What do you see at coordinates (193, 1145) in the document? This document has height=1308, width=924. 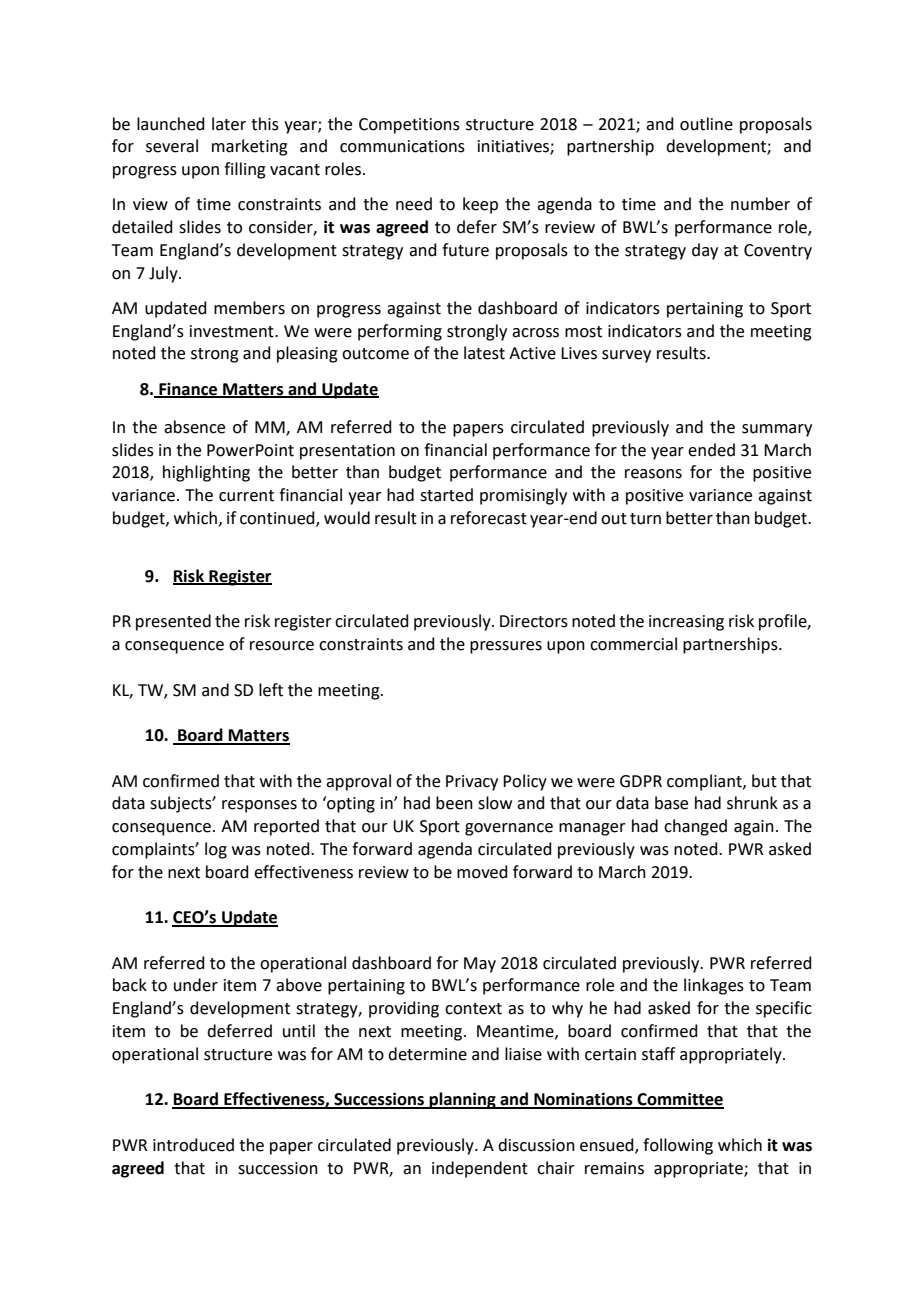 I see `introduced` at bounding box center [193, 1145].
